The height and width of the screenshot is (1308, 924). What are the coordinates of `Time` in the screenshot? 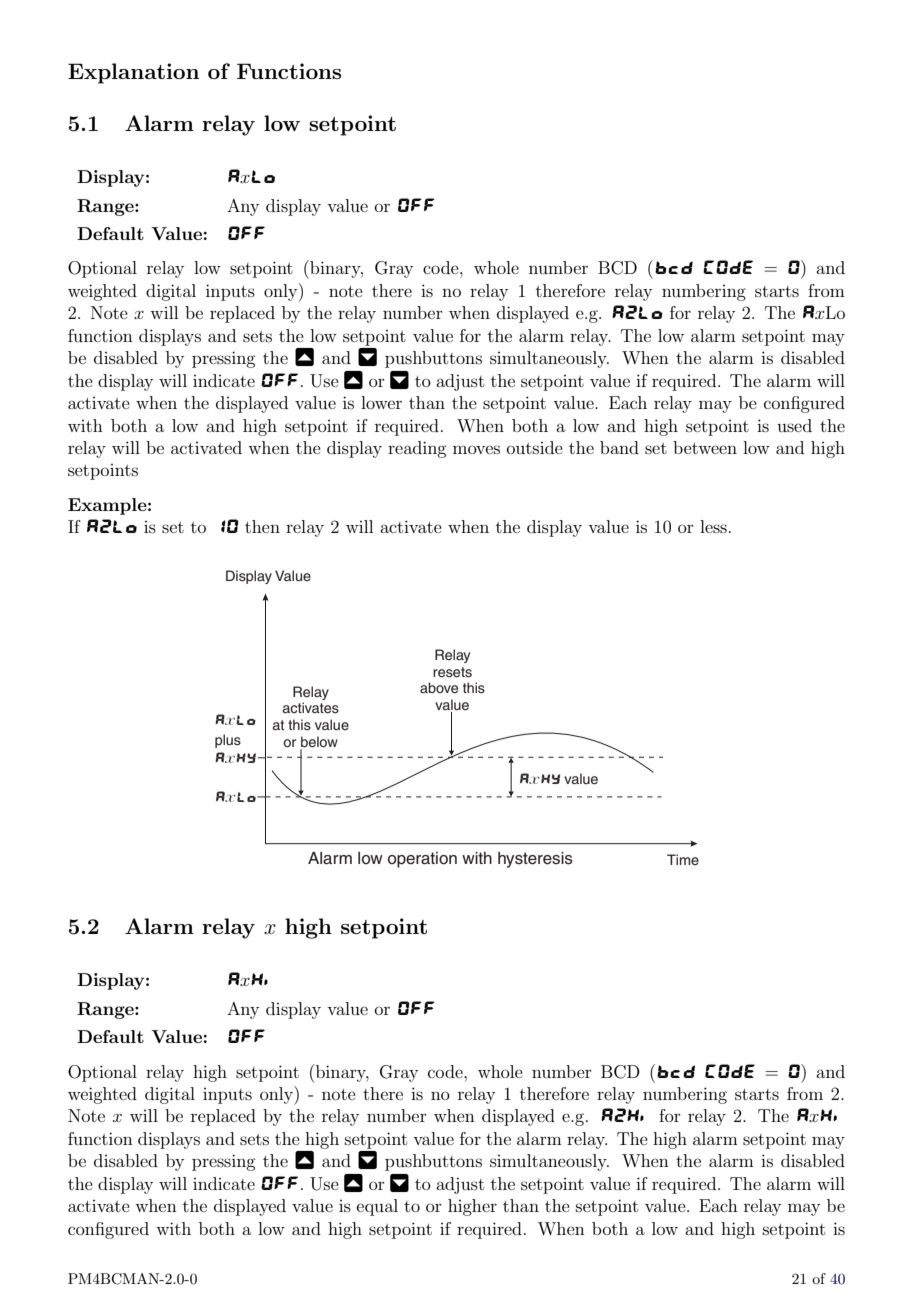 It's located at (683, 859).
